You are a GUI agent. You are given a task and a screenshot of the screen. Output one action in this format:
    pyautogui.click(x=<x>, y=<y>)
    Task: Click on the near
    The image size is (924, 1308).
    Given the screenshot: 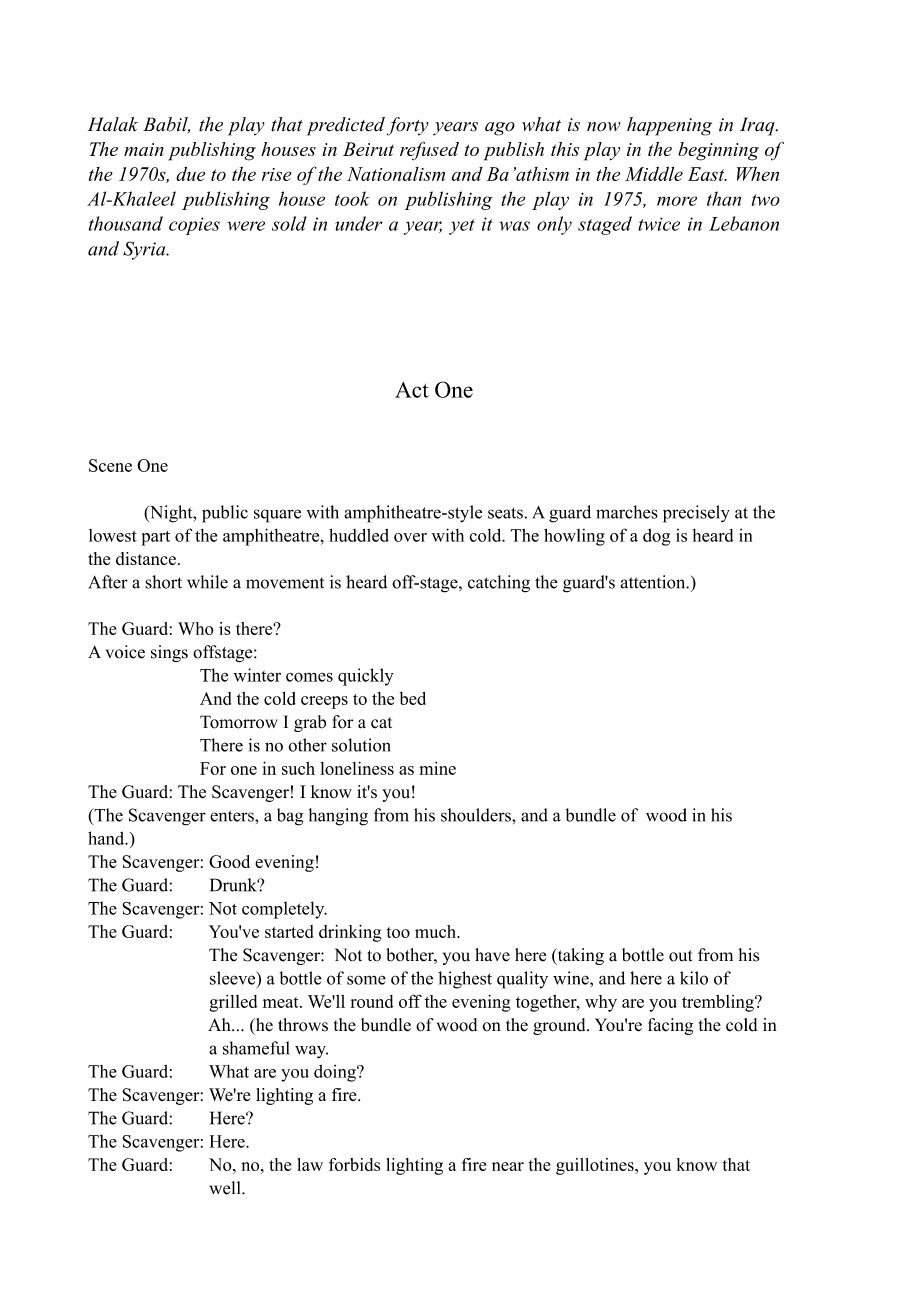 What is the action you would take?
    pyautogui.click(x=508, y=1166)
